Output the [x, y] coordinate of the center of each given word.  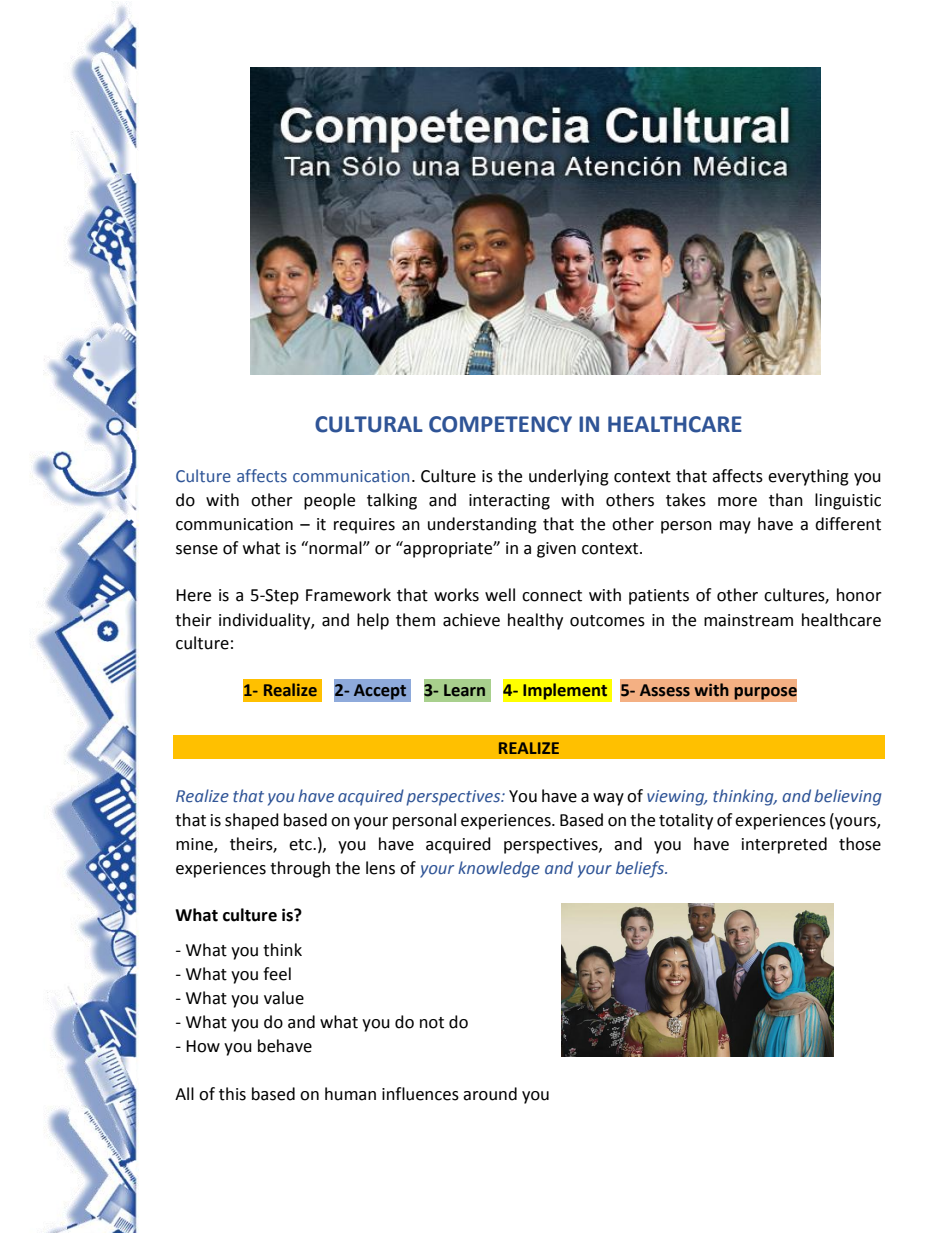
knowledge [499, 869]
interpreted [784, 845]
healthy [535, 621]
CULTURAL [369, 424]
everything [808, 477]
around [490, 1094]
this [232, 1094]
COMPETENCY [500, 424]
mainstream [748, 620]
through [300, 869]
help [373, 621]
